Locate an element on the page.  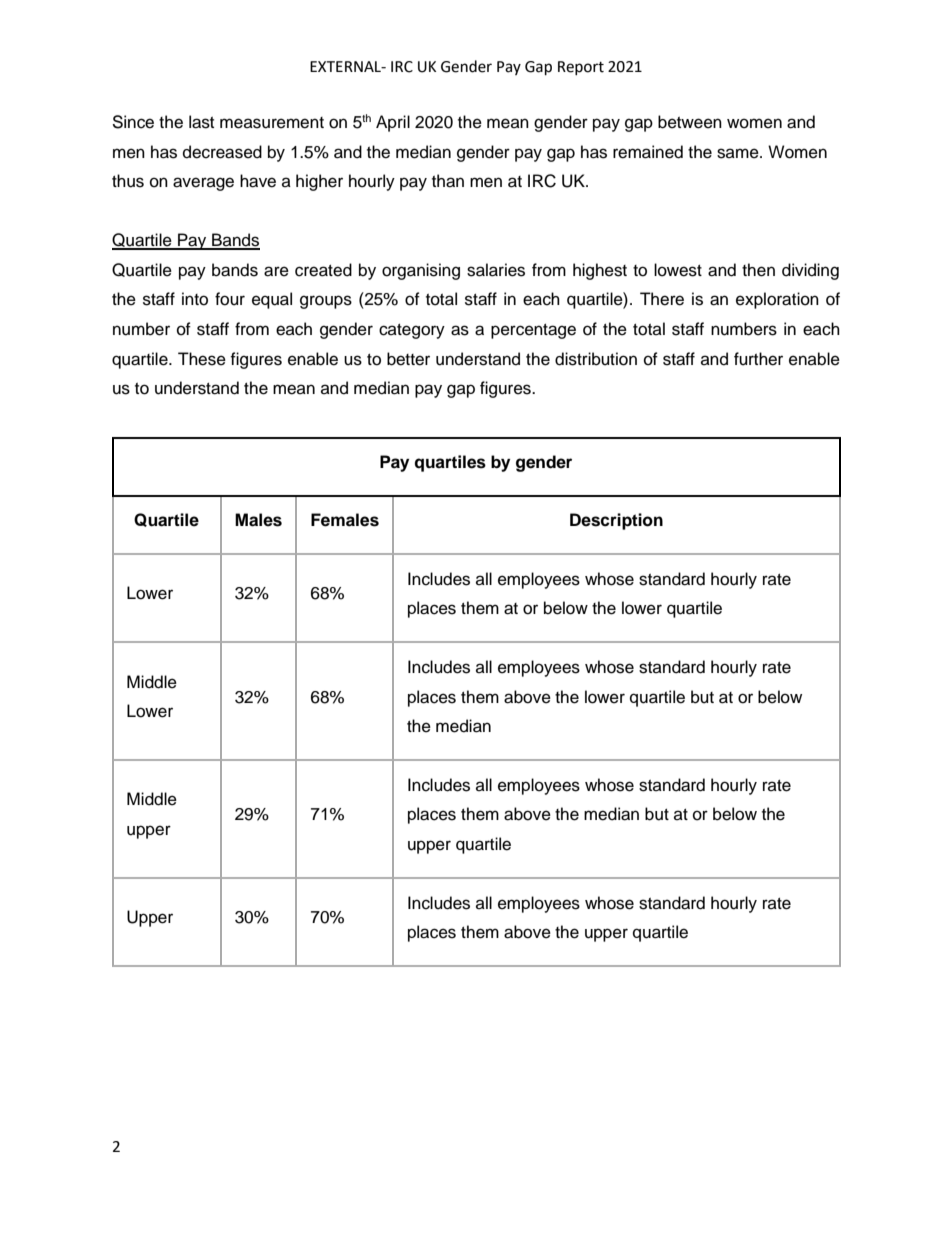
category is located at coordinates (412, 331).
